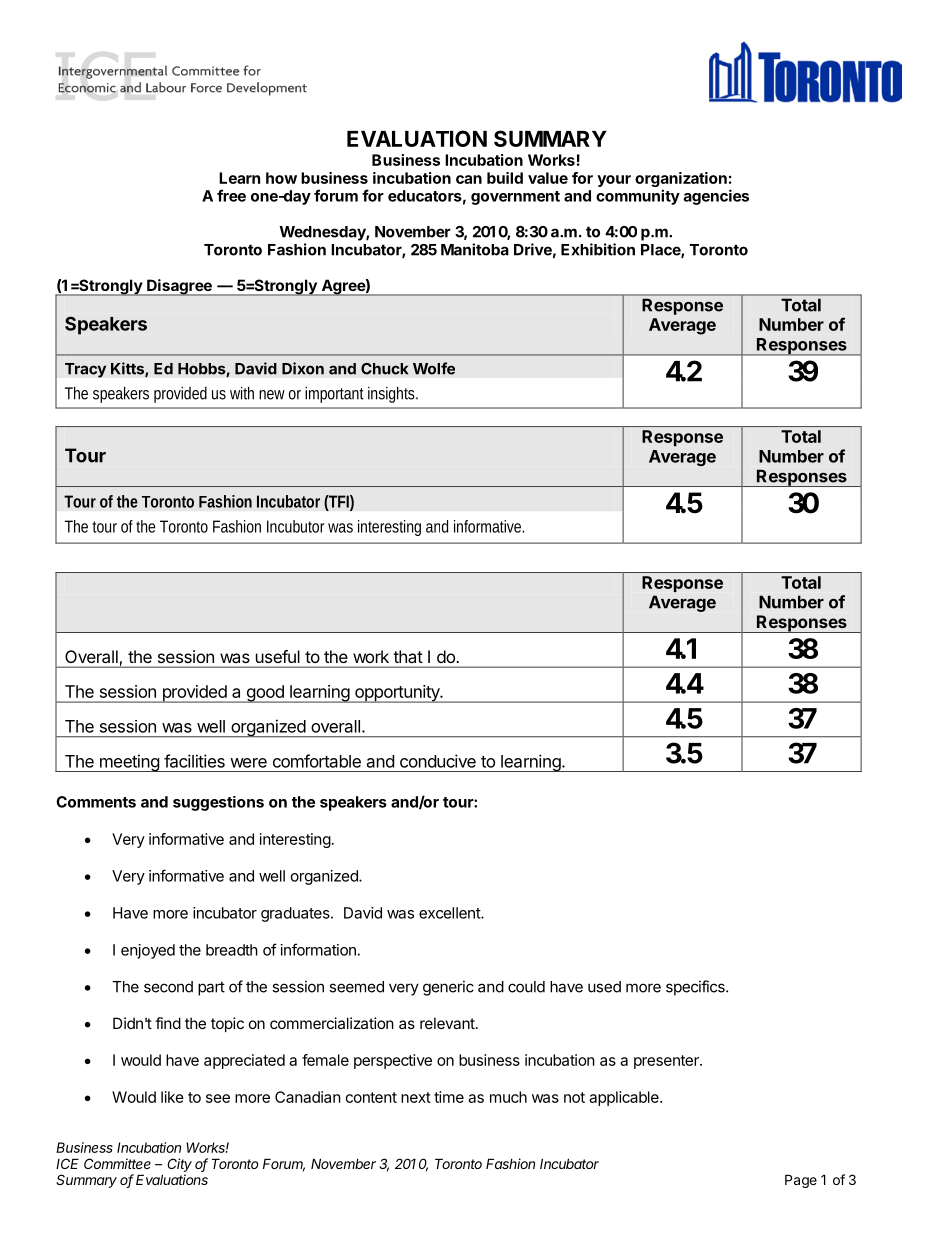 This page has width=952, height=1233. What do you see at coordinates (598, 249) in the page?
I see `Exhibition` at bounding box center [598, 249].
